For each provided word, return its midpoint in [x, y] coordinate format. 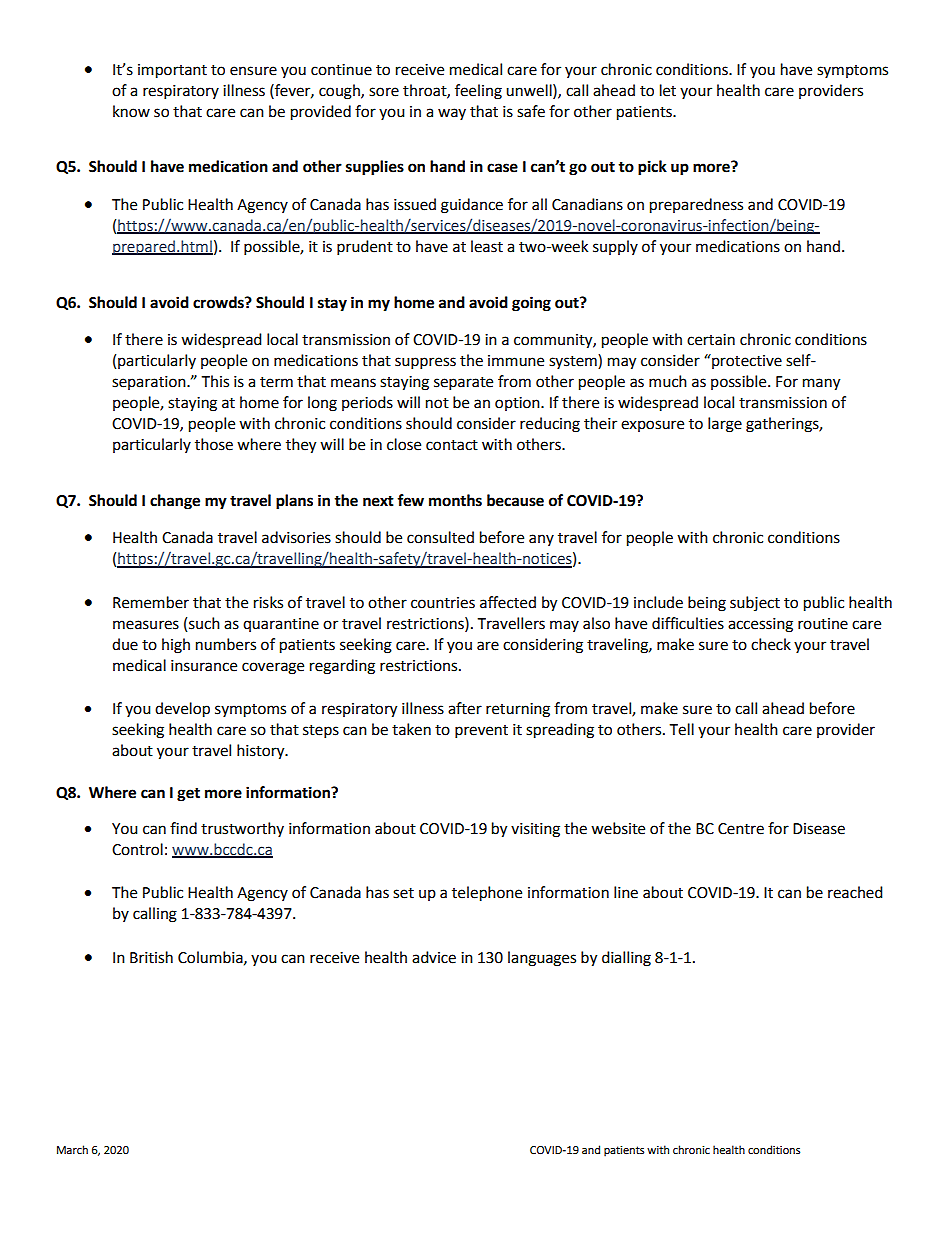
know [131, 111]
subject [755, 603]
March [72, 1149]
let [668, 90]
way [452, 114]
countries [443, 603]
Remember [151, 602]
